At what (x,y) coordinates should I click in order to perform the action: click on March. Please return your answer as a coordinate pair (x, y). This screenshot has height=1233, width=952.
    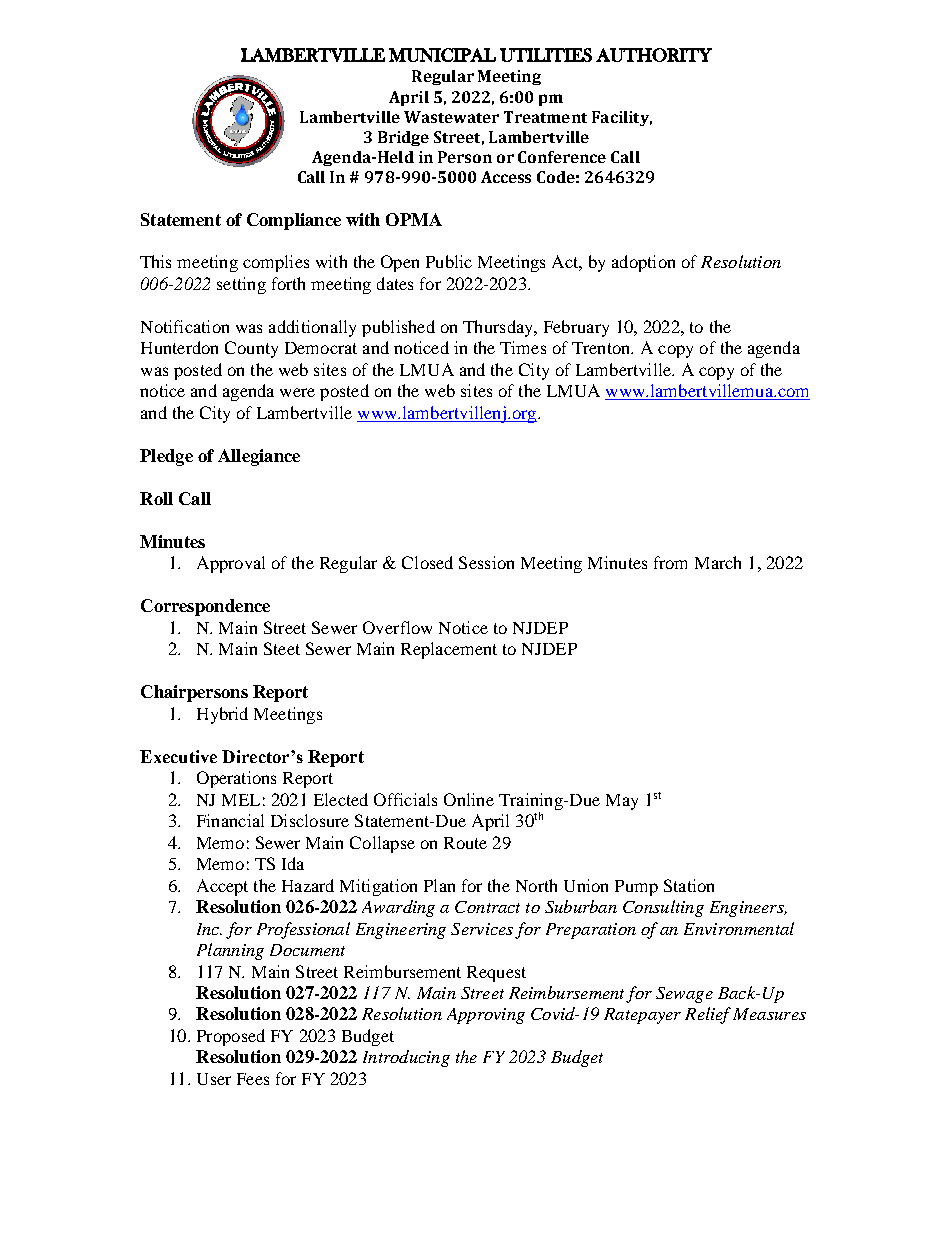
    Looking at the image, I should click on (718, 562).
